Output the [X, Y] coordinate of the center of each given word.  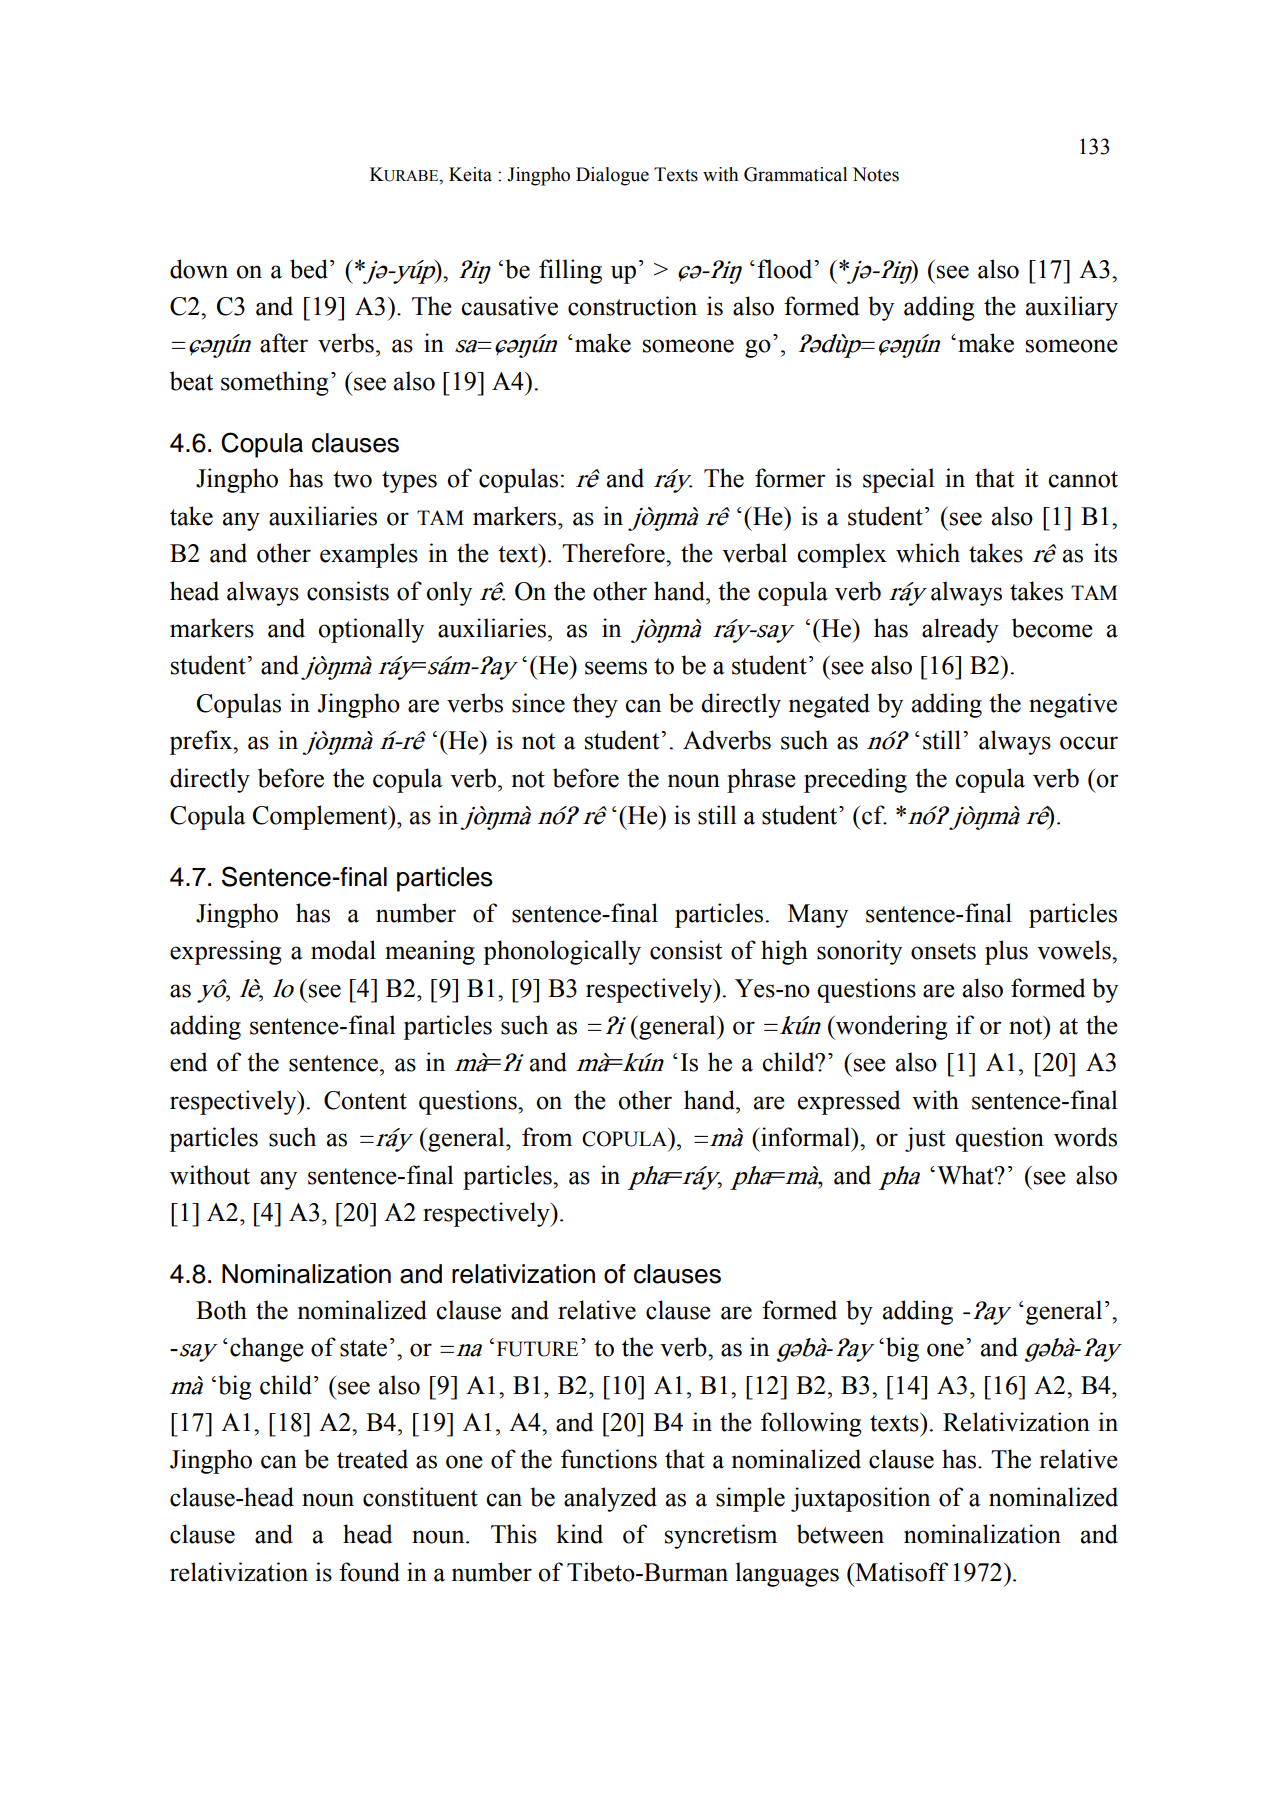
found [369, 1572]
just [925, 1139]
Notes [875, 174]
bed [309, 269]
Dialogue [612, 176]
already [960, 630]
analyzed [610, 1499]
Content [365, 1100]
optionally [371, 630]
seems [616, 668]
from [547, 1137]
